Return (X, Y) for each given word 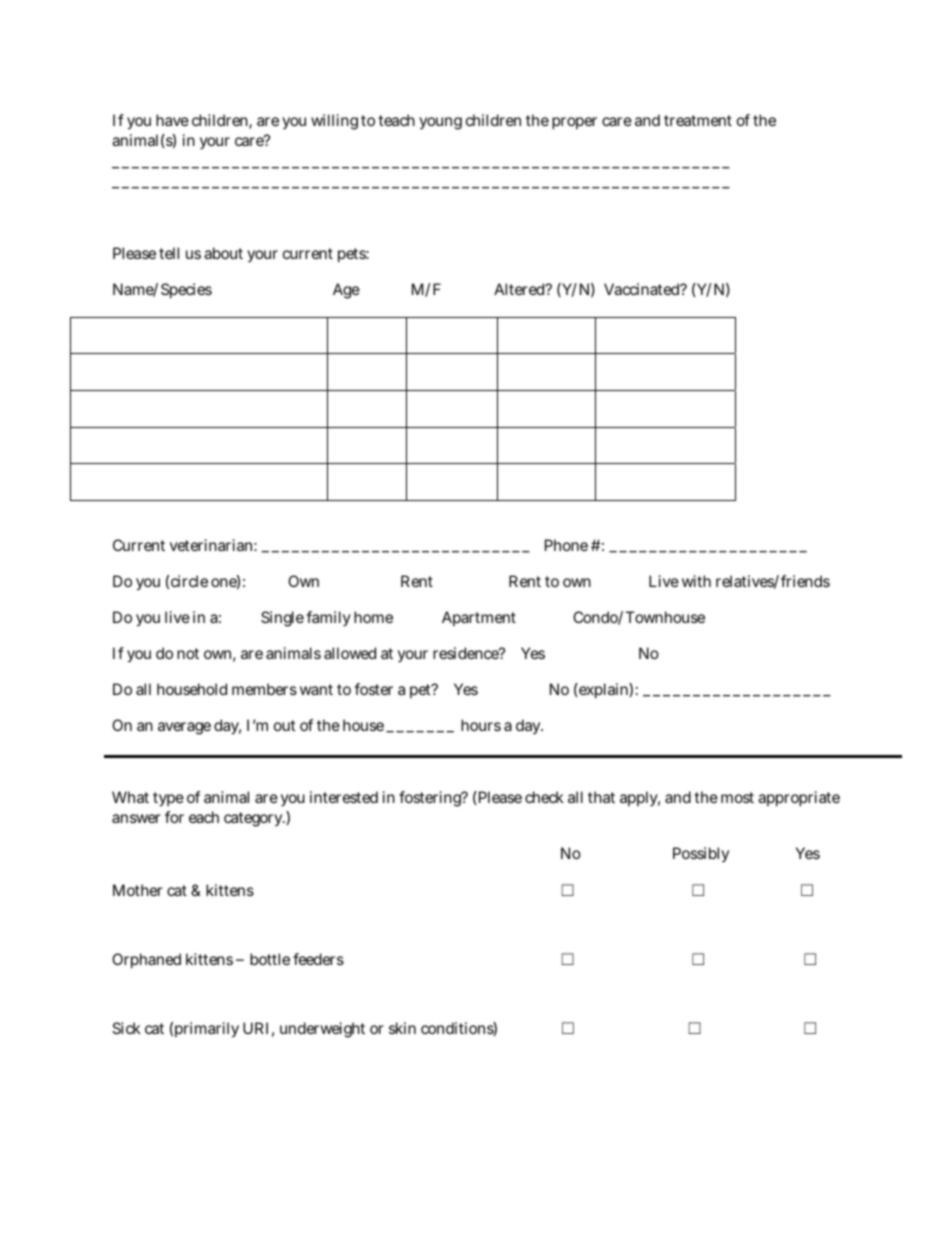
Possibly (701, 854)
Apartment (479, 618)
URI (255, 1028)
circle (189, 581)
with (696, 581)
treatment (698, 120)
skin (402, 1028)
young (440, 123)
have (172, 120)
